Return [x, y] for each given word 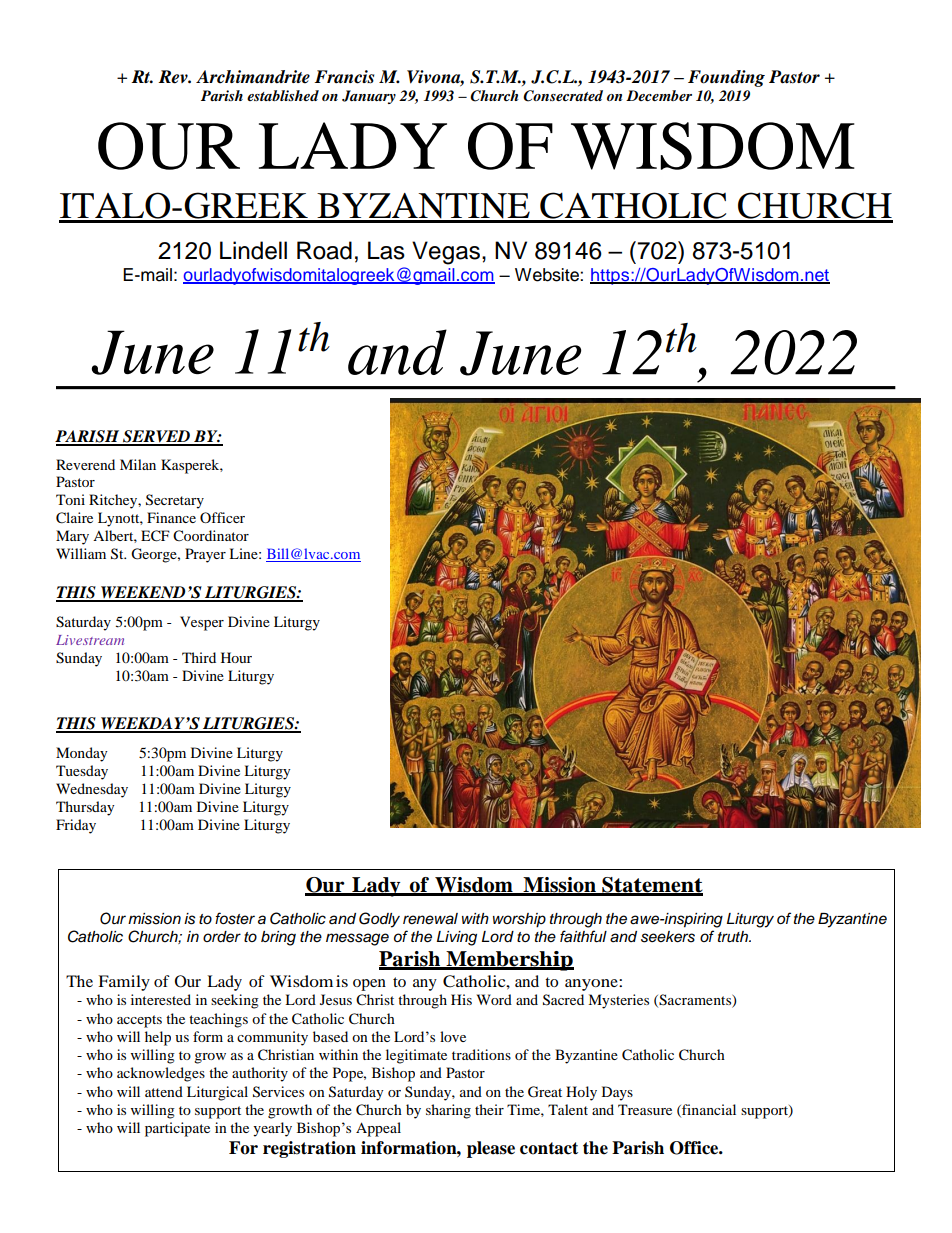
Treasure [645, 1109]
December [659, 95]
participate [177, 1129]
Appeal [378, 1129]
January [369, 97]
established [283, 95]
